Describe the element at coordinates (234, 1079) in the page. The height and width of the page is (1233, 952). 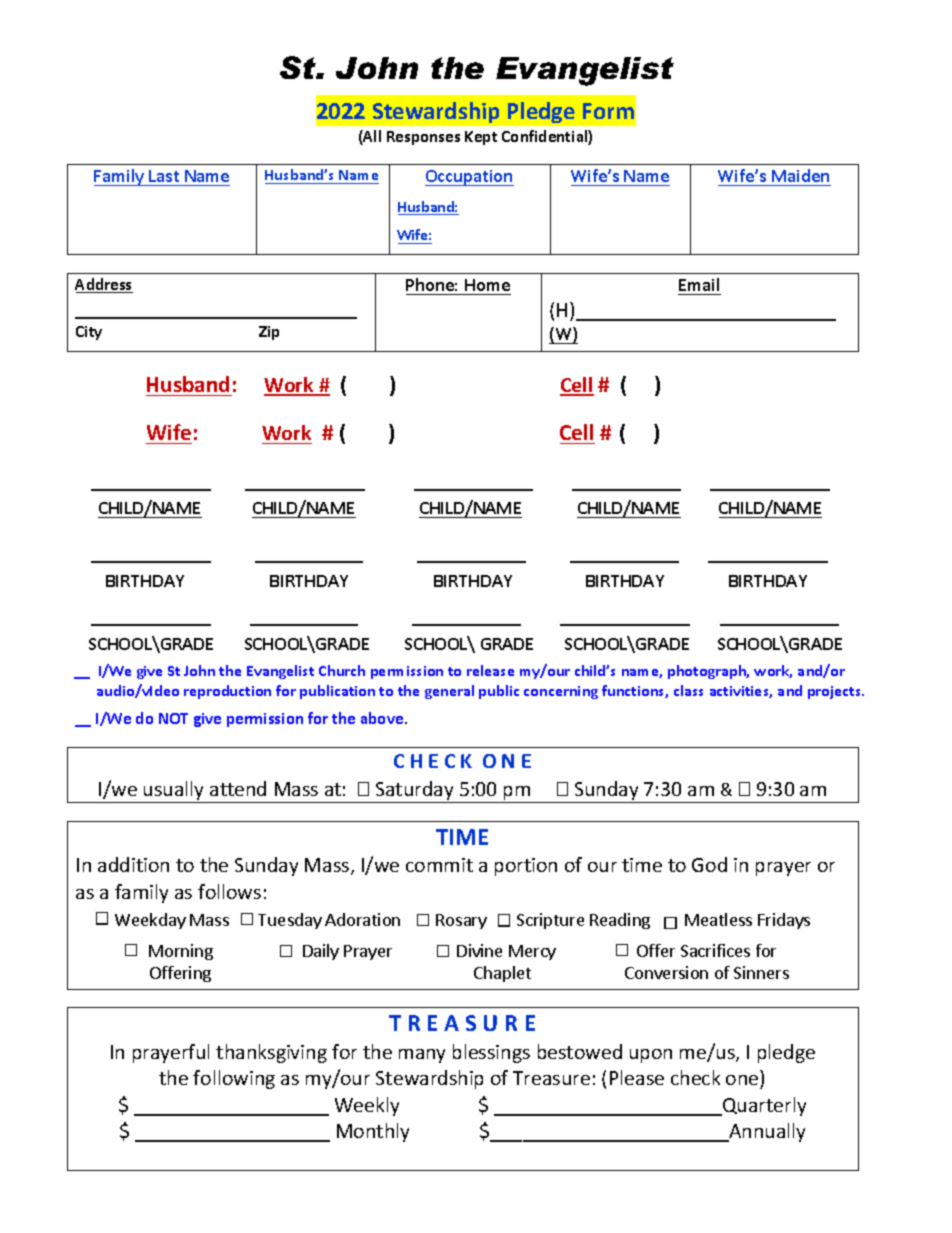
I see `following` at that location.
